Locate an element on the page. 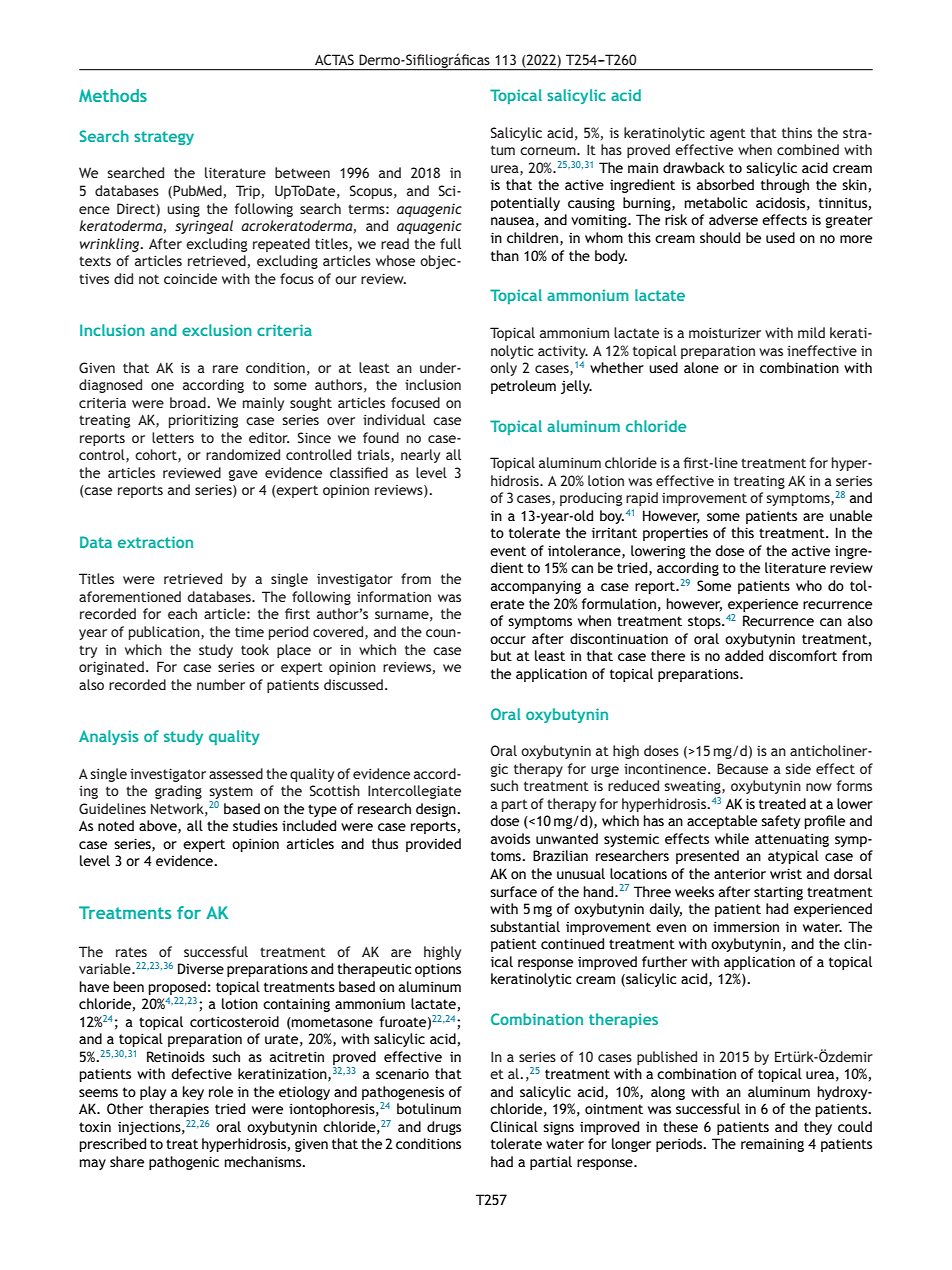 The height and width of the page is (1270, 952). broad is located at coordinates (188, 402).
